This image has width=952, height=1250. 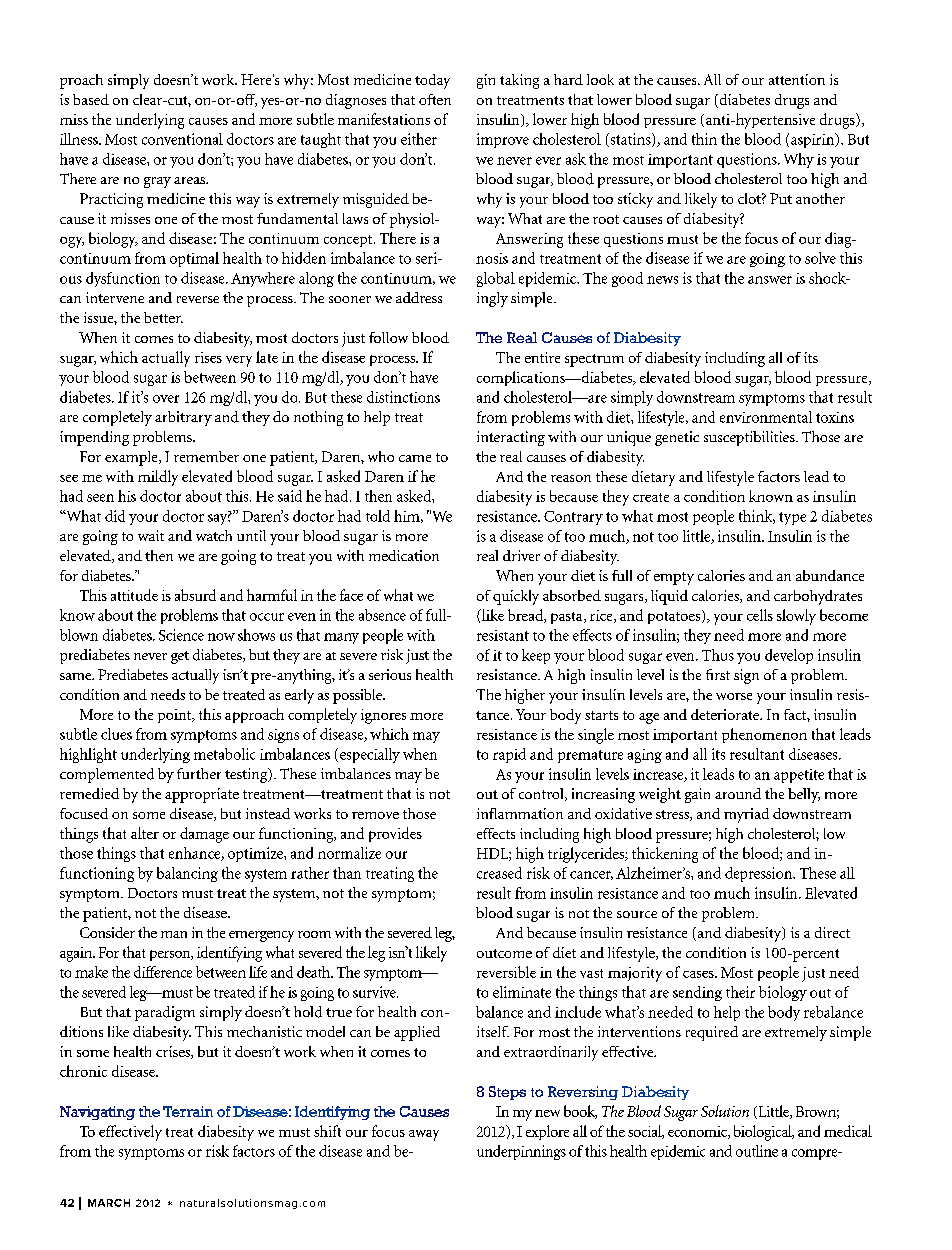 I want to click on often, so click(x=435, y=99).
